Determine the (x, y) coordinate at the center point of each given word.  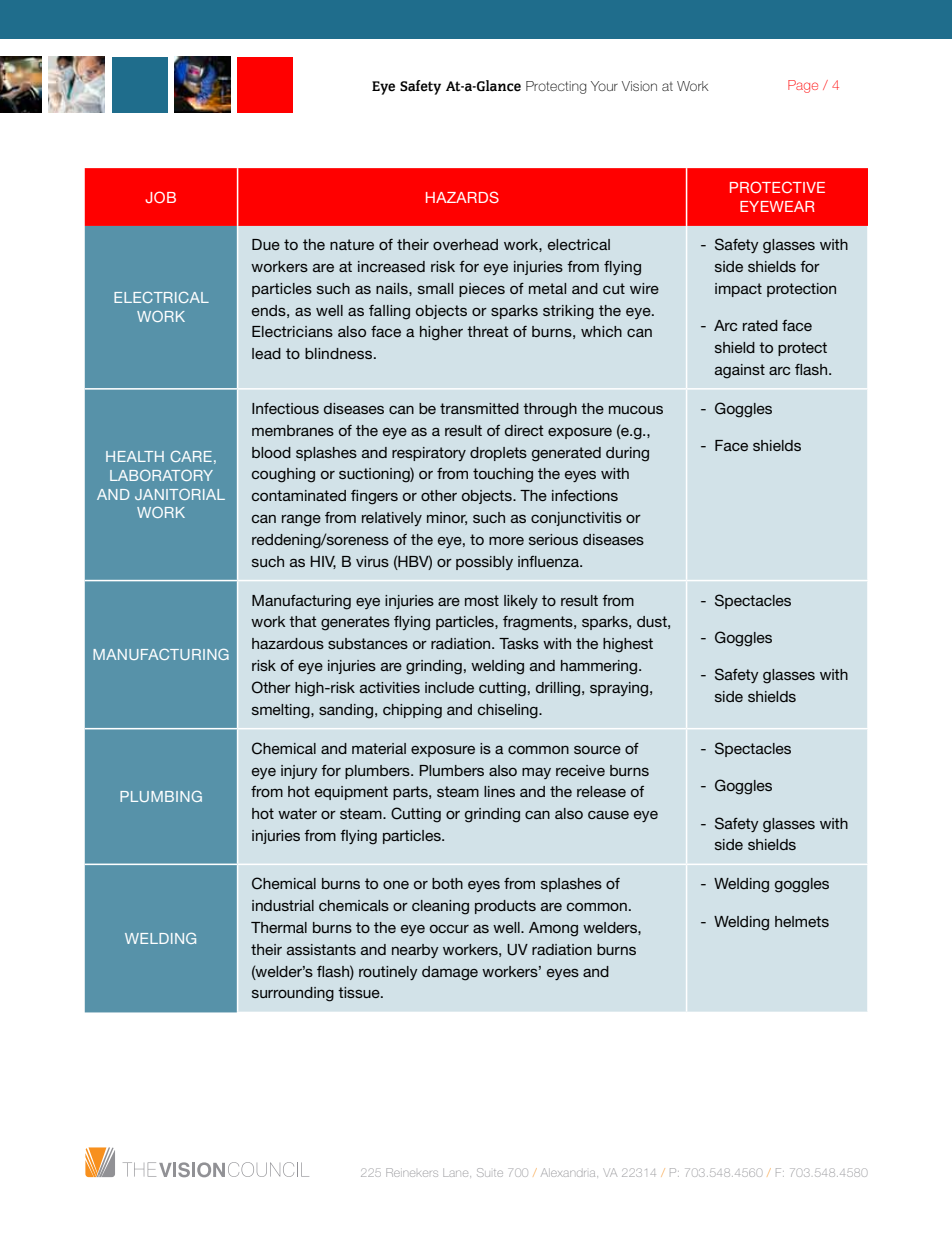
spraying (620, 689)
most (482, 600)
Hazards (462, 197)
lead (266, 353)
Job (160, 197)
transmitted (479, 408)
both (447, 883)
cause (608, 814)
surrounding (293, 994)
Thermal (279, 927)
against (740, 371)
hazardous (288, 643)
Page (803, 86)
